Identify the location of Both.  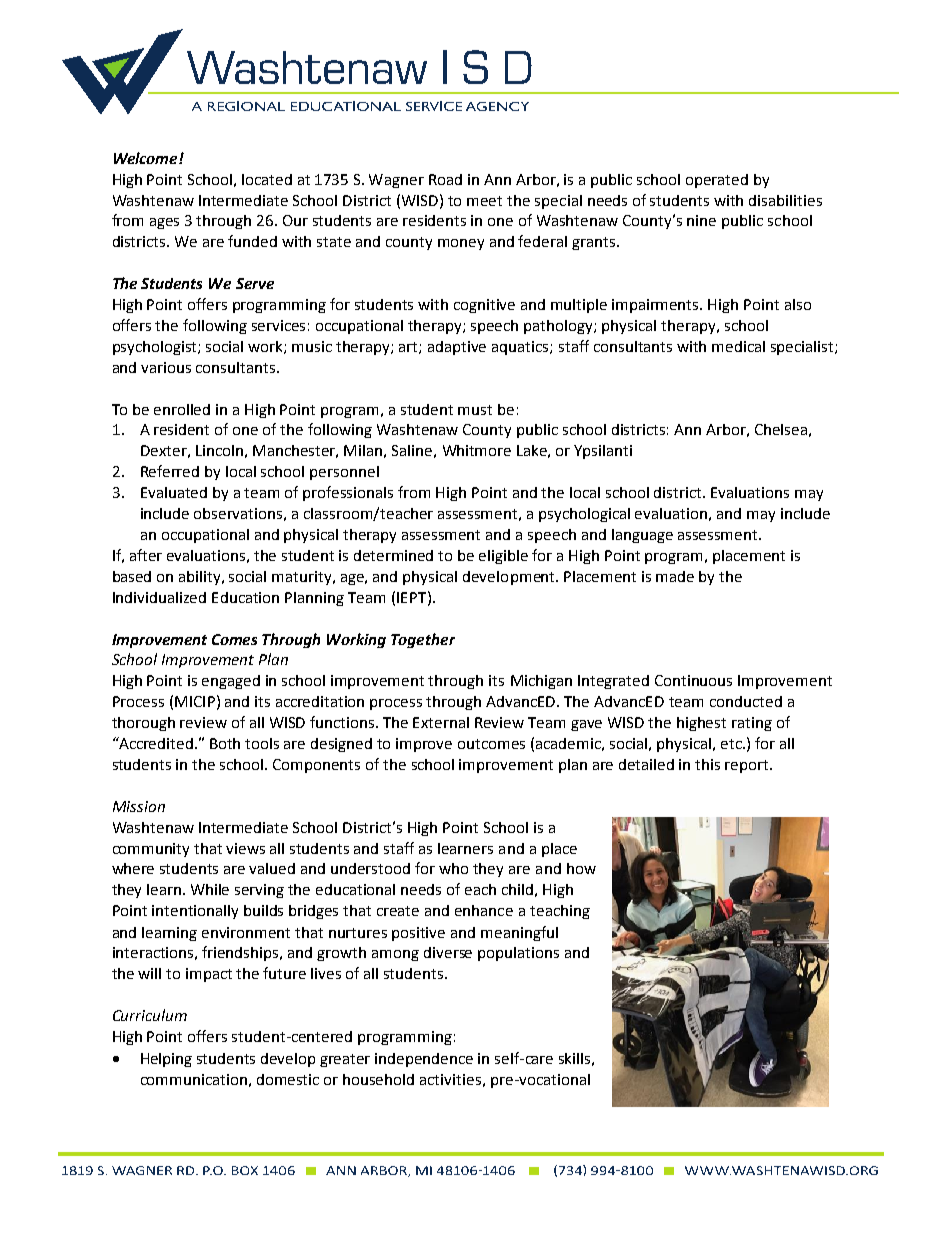
(225, 743).
